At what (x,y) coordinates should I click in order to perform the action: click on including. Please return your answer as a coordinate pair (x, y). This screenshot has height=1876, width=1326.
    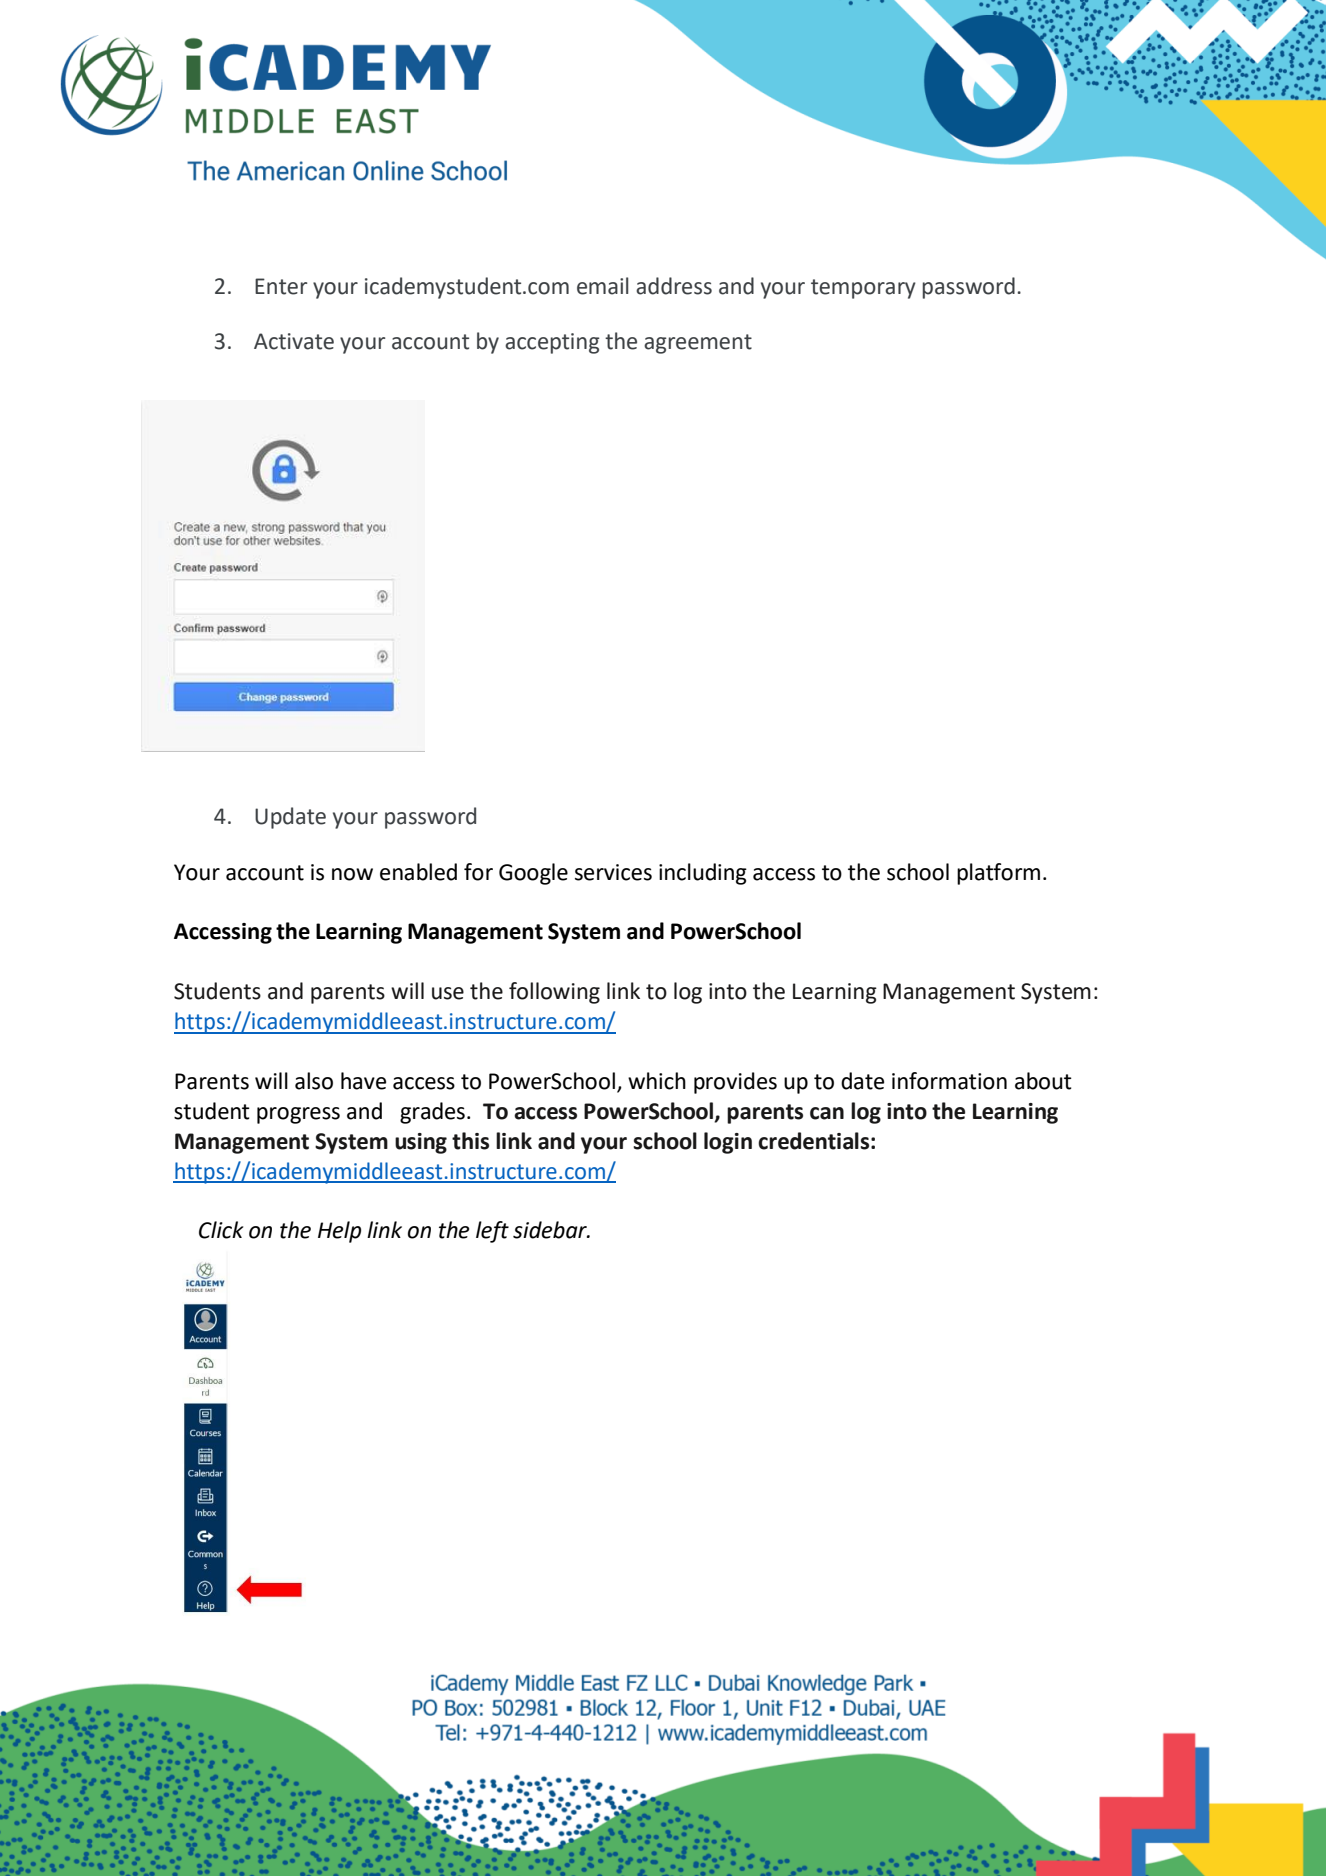
    Looking at the image, I should click on (703, 874).
